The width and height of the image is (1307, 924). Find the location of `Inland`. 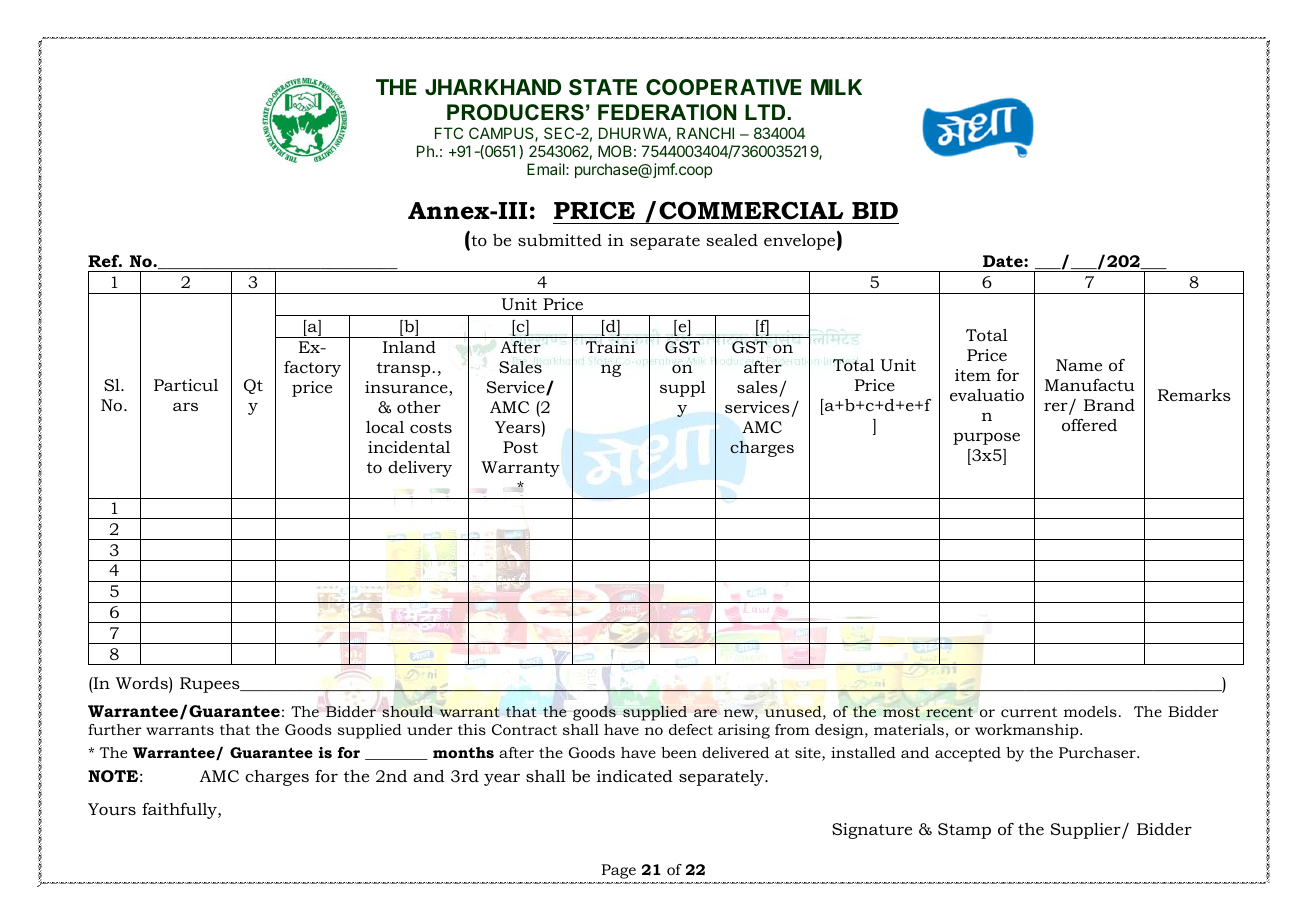

Inland is located at coordinates (409, 347).
